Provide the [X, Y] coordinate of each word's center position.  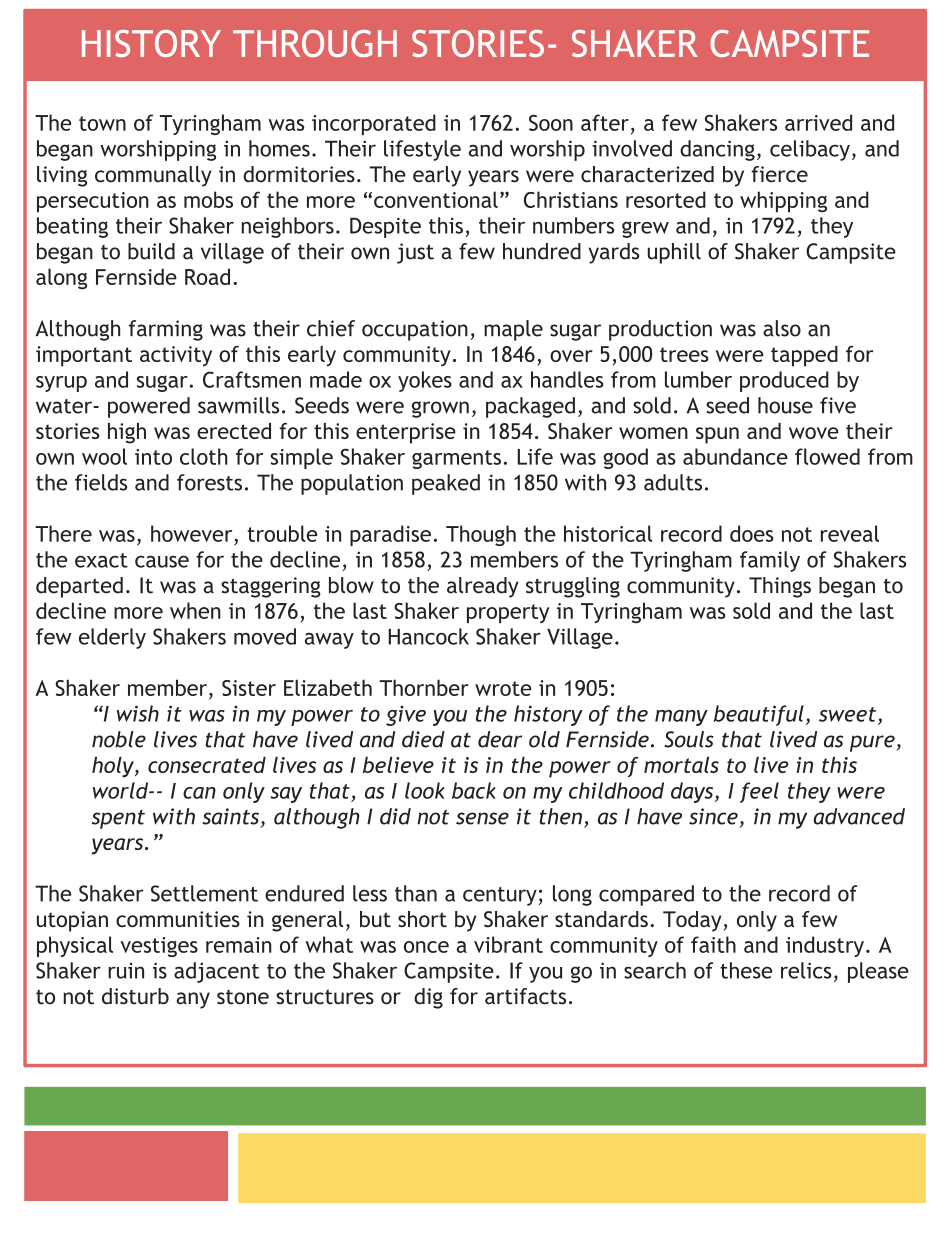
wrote [503, 688]
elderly [112, 638]
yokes [425, 381]
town [102, 123]
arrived [818, 122]
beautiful [759, 715]
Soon [551, 123]
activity [176, 356]
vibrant [508, 944]
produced [784, 381]
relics [806, 970]
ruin [126, 971]
